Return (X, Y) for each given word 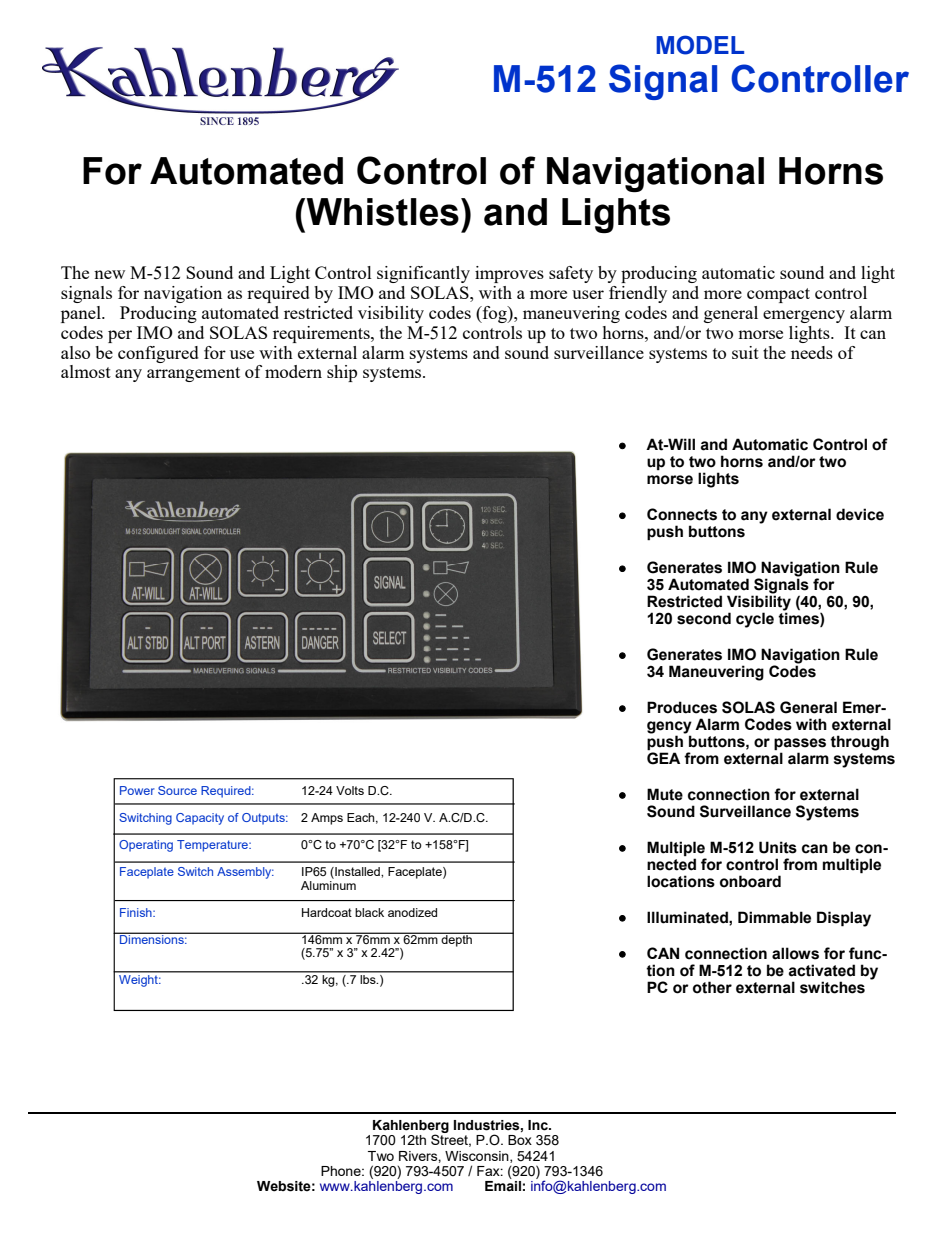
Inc (539, 1125)
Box (520, 1140)
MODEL (700, 45)
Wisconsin (478, 1157)
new (109, 274)
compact (778, 295)
